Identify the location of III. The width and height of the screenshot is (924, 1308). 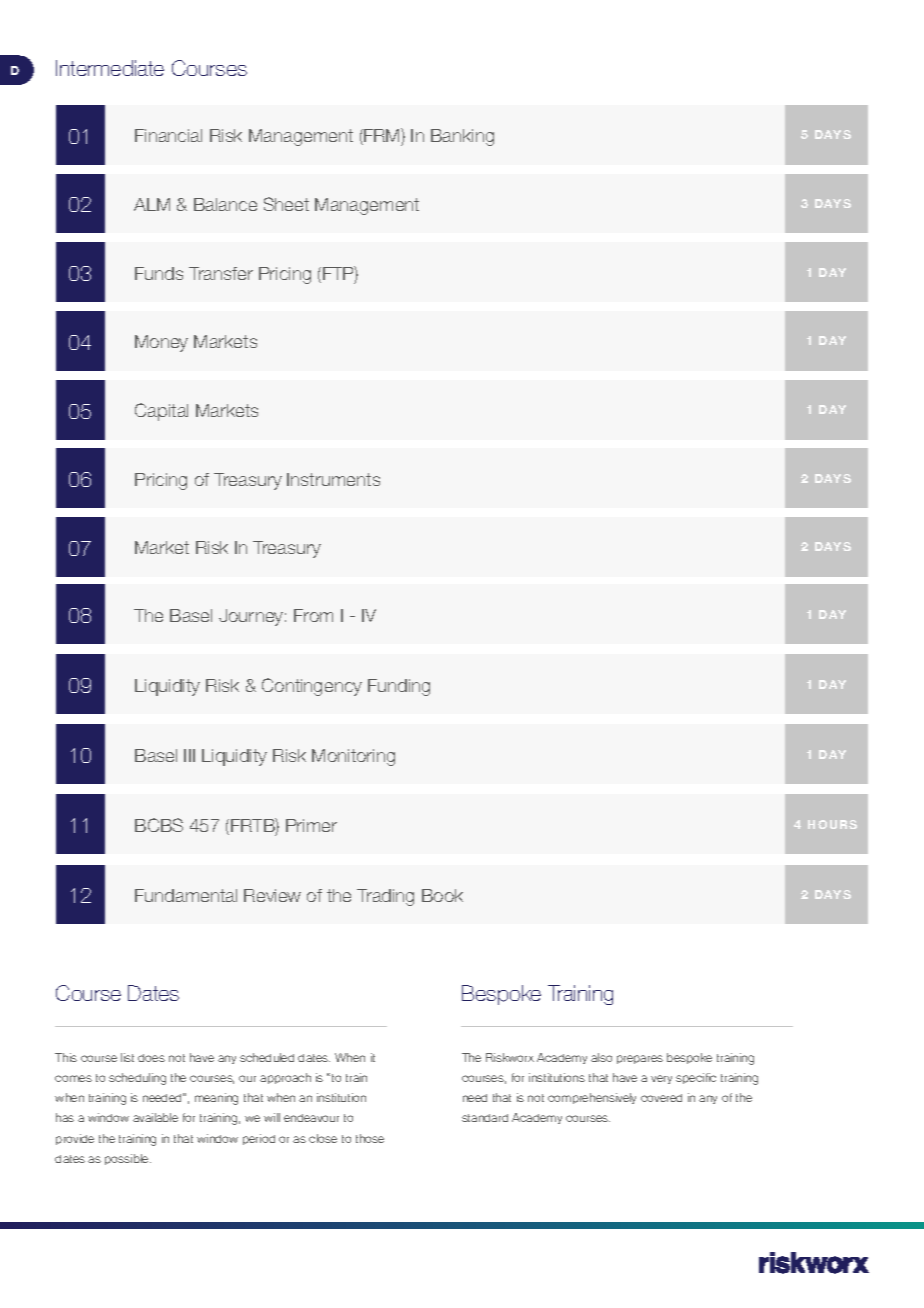
(189, 755).
